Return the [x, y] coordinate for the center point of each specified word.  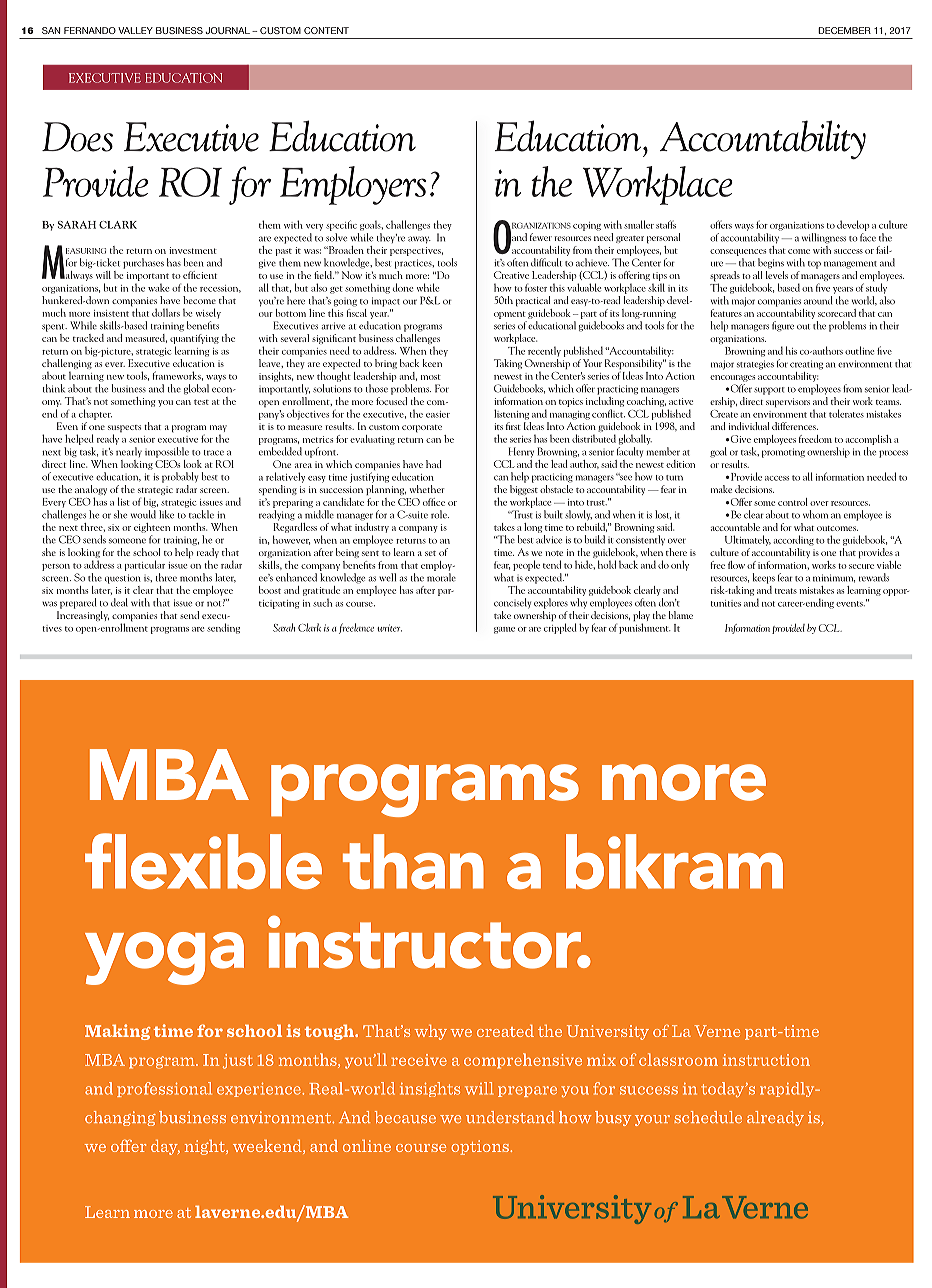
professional [164, 1089]
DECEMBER [844, 30]
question [122, 579]
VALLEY [135, 30]
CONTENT [326, 30]
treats [786, 591]
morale [441, 577]
